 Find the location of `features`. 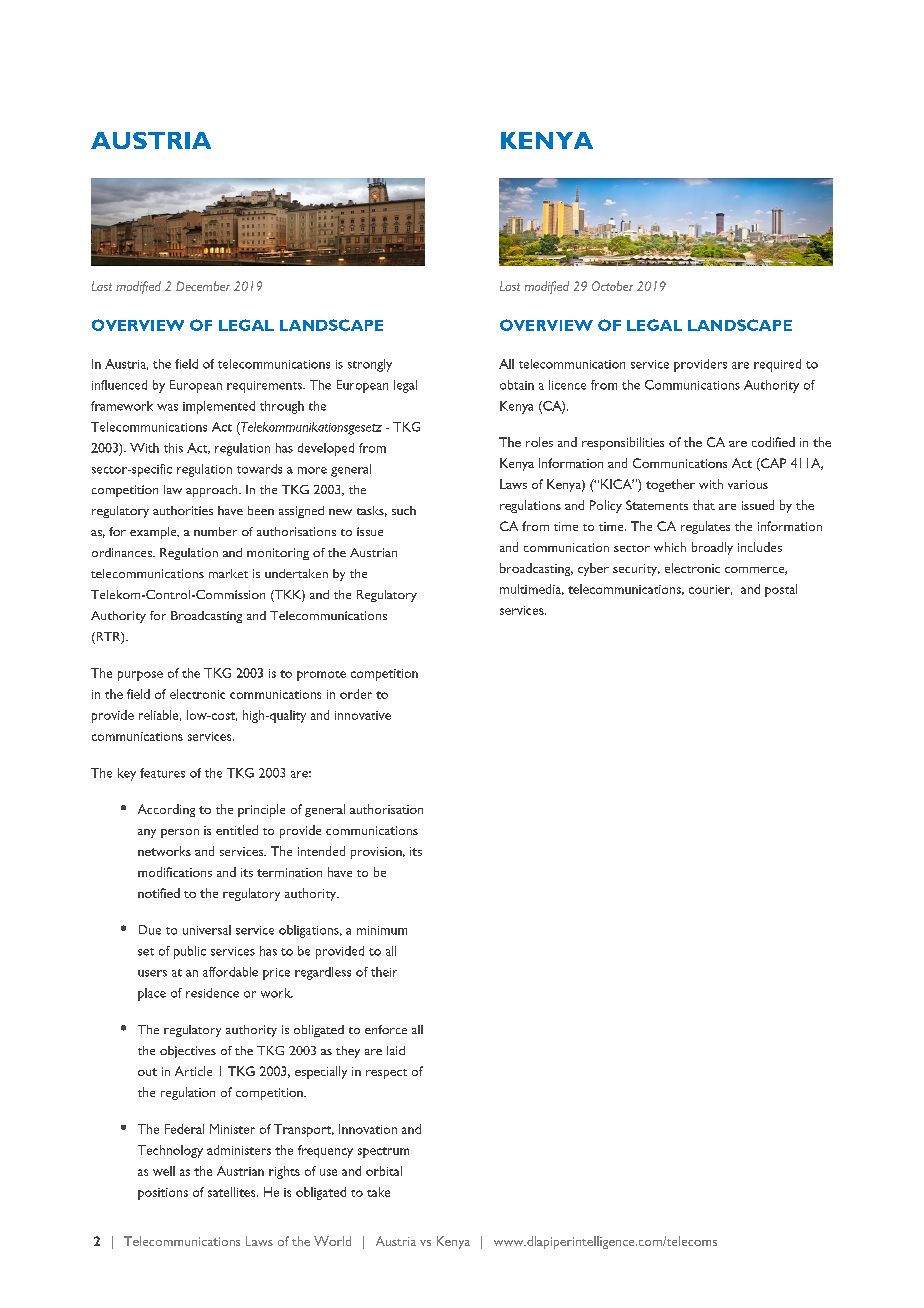

features is located at coordinates (162, 773).
